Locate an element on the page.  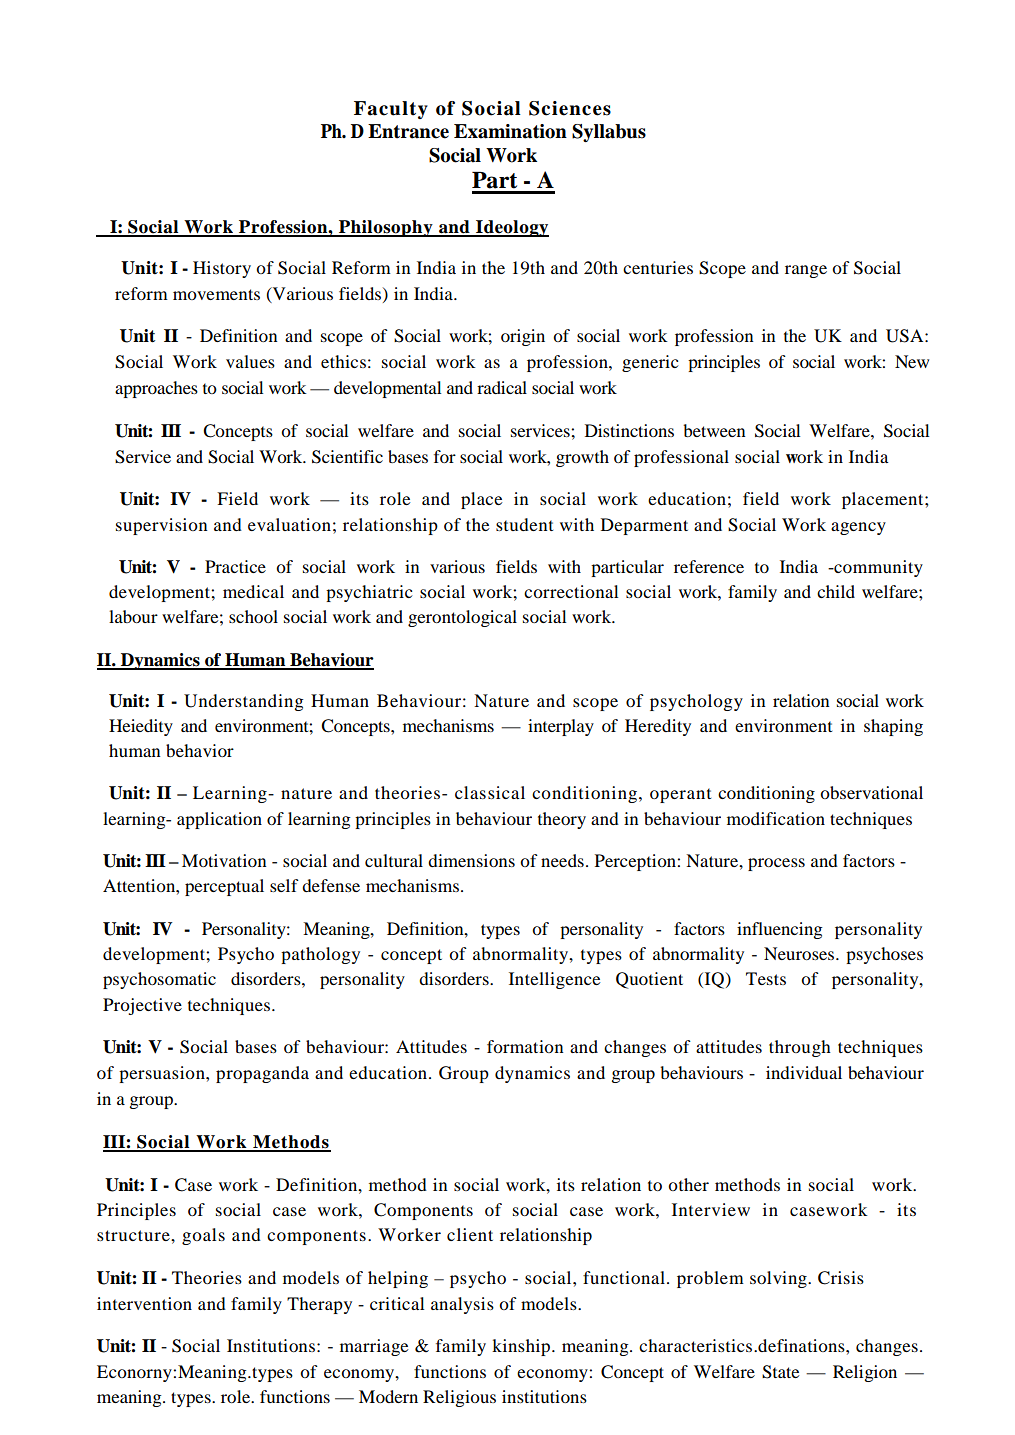
observational is located at coordinates (871, 792).
